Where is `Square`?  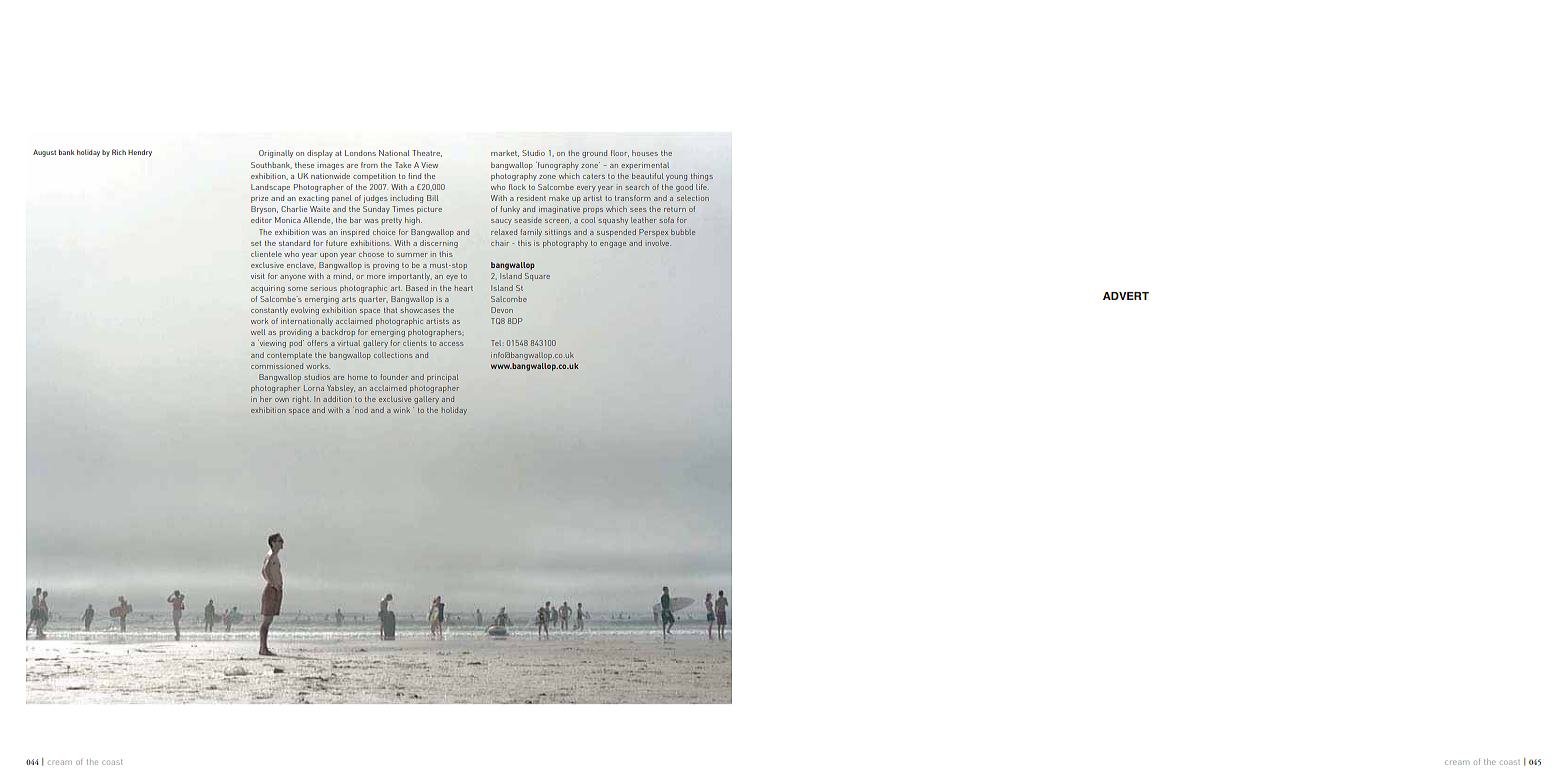
Square is located at coordinates (537, 277).
